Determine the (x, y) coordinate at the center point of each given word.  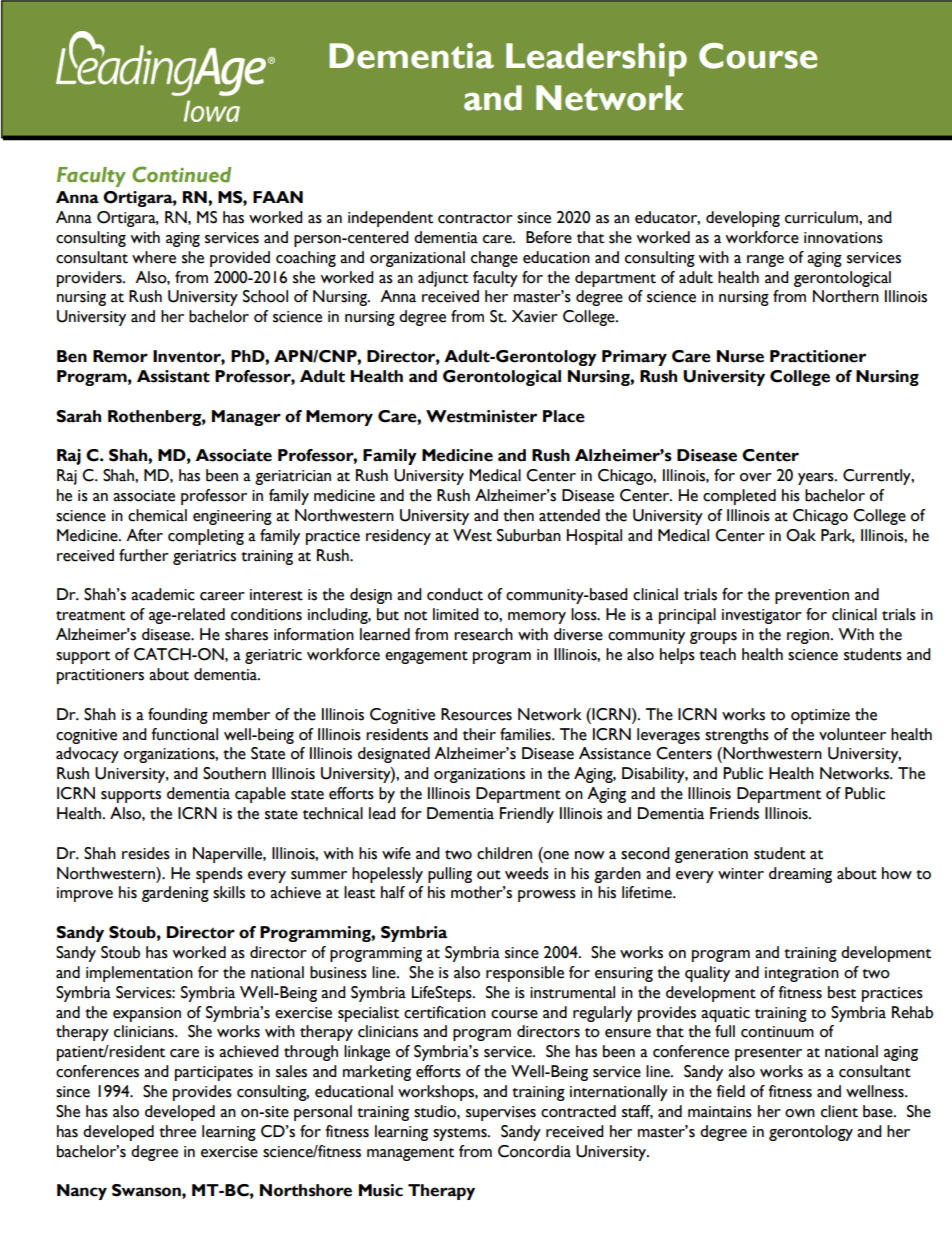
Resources (476, 714)
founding (178, 716)
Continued (181, 174)
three (177, 1131)
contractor (475, 219)
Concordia (534, 1151)
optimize (820, 716)
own (800, 1113)
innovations (843, 238)
